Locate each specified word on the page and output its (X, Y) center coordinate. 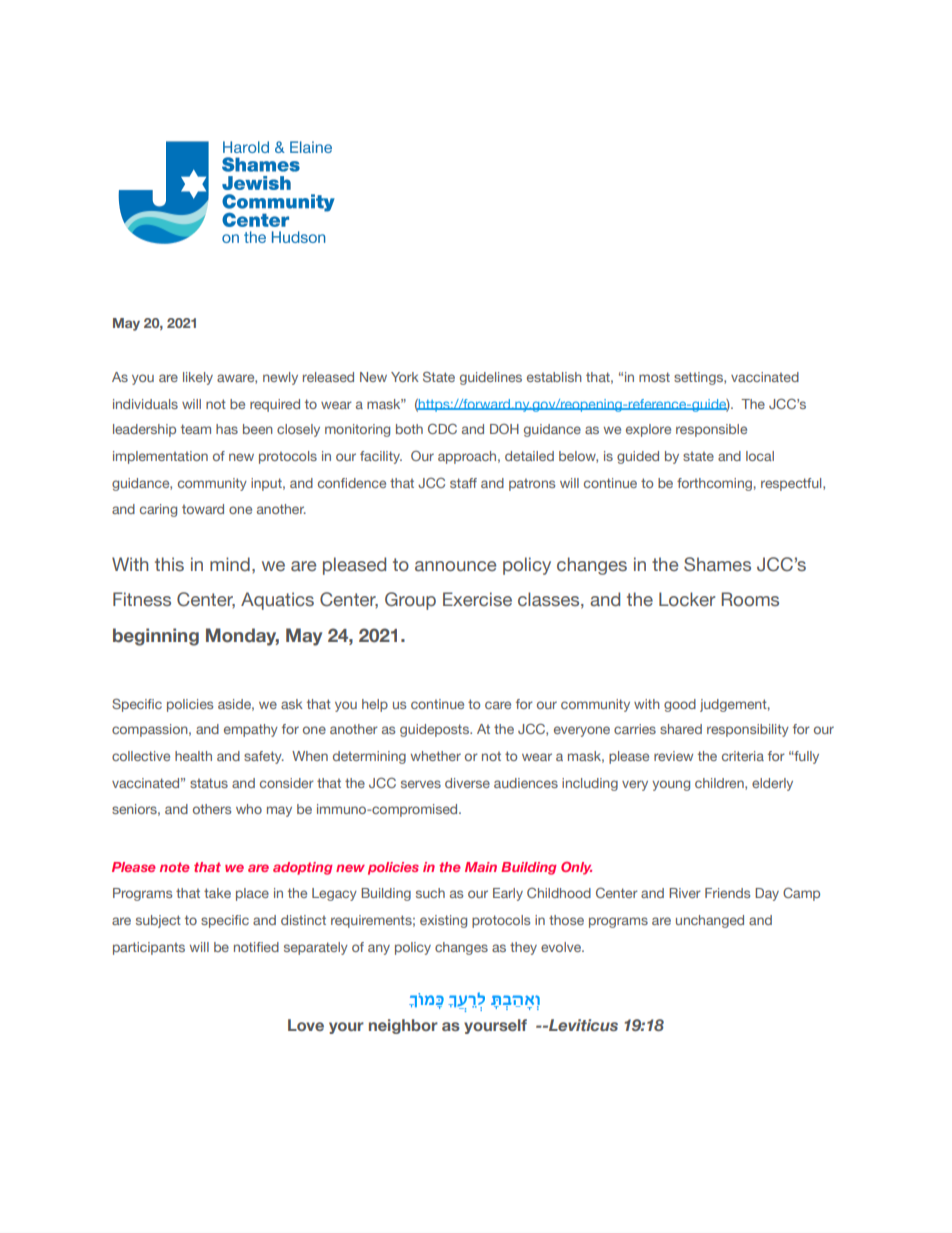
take (217, 893)
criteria (743, 756)
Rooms (750, 599)
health (193, 756)
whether (436, 756)
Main (481, 867)
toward (203, 509)
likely (198, 378)
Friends (727, 893)
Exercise (477, 599)
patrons (532, 484)
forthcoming (714, 484)
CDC (442, 428)
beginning (156, 637)
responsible (711, 430)
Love (306, 1025)
